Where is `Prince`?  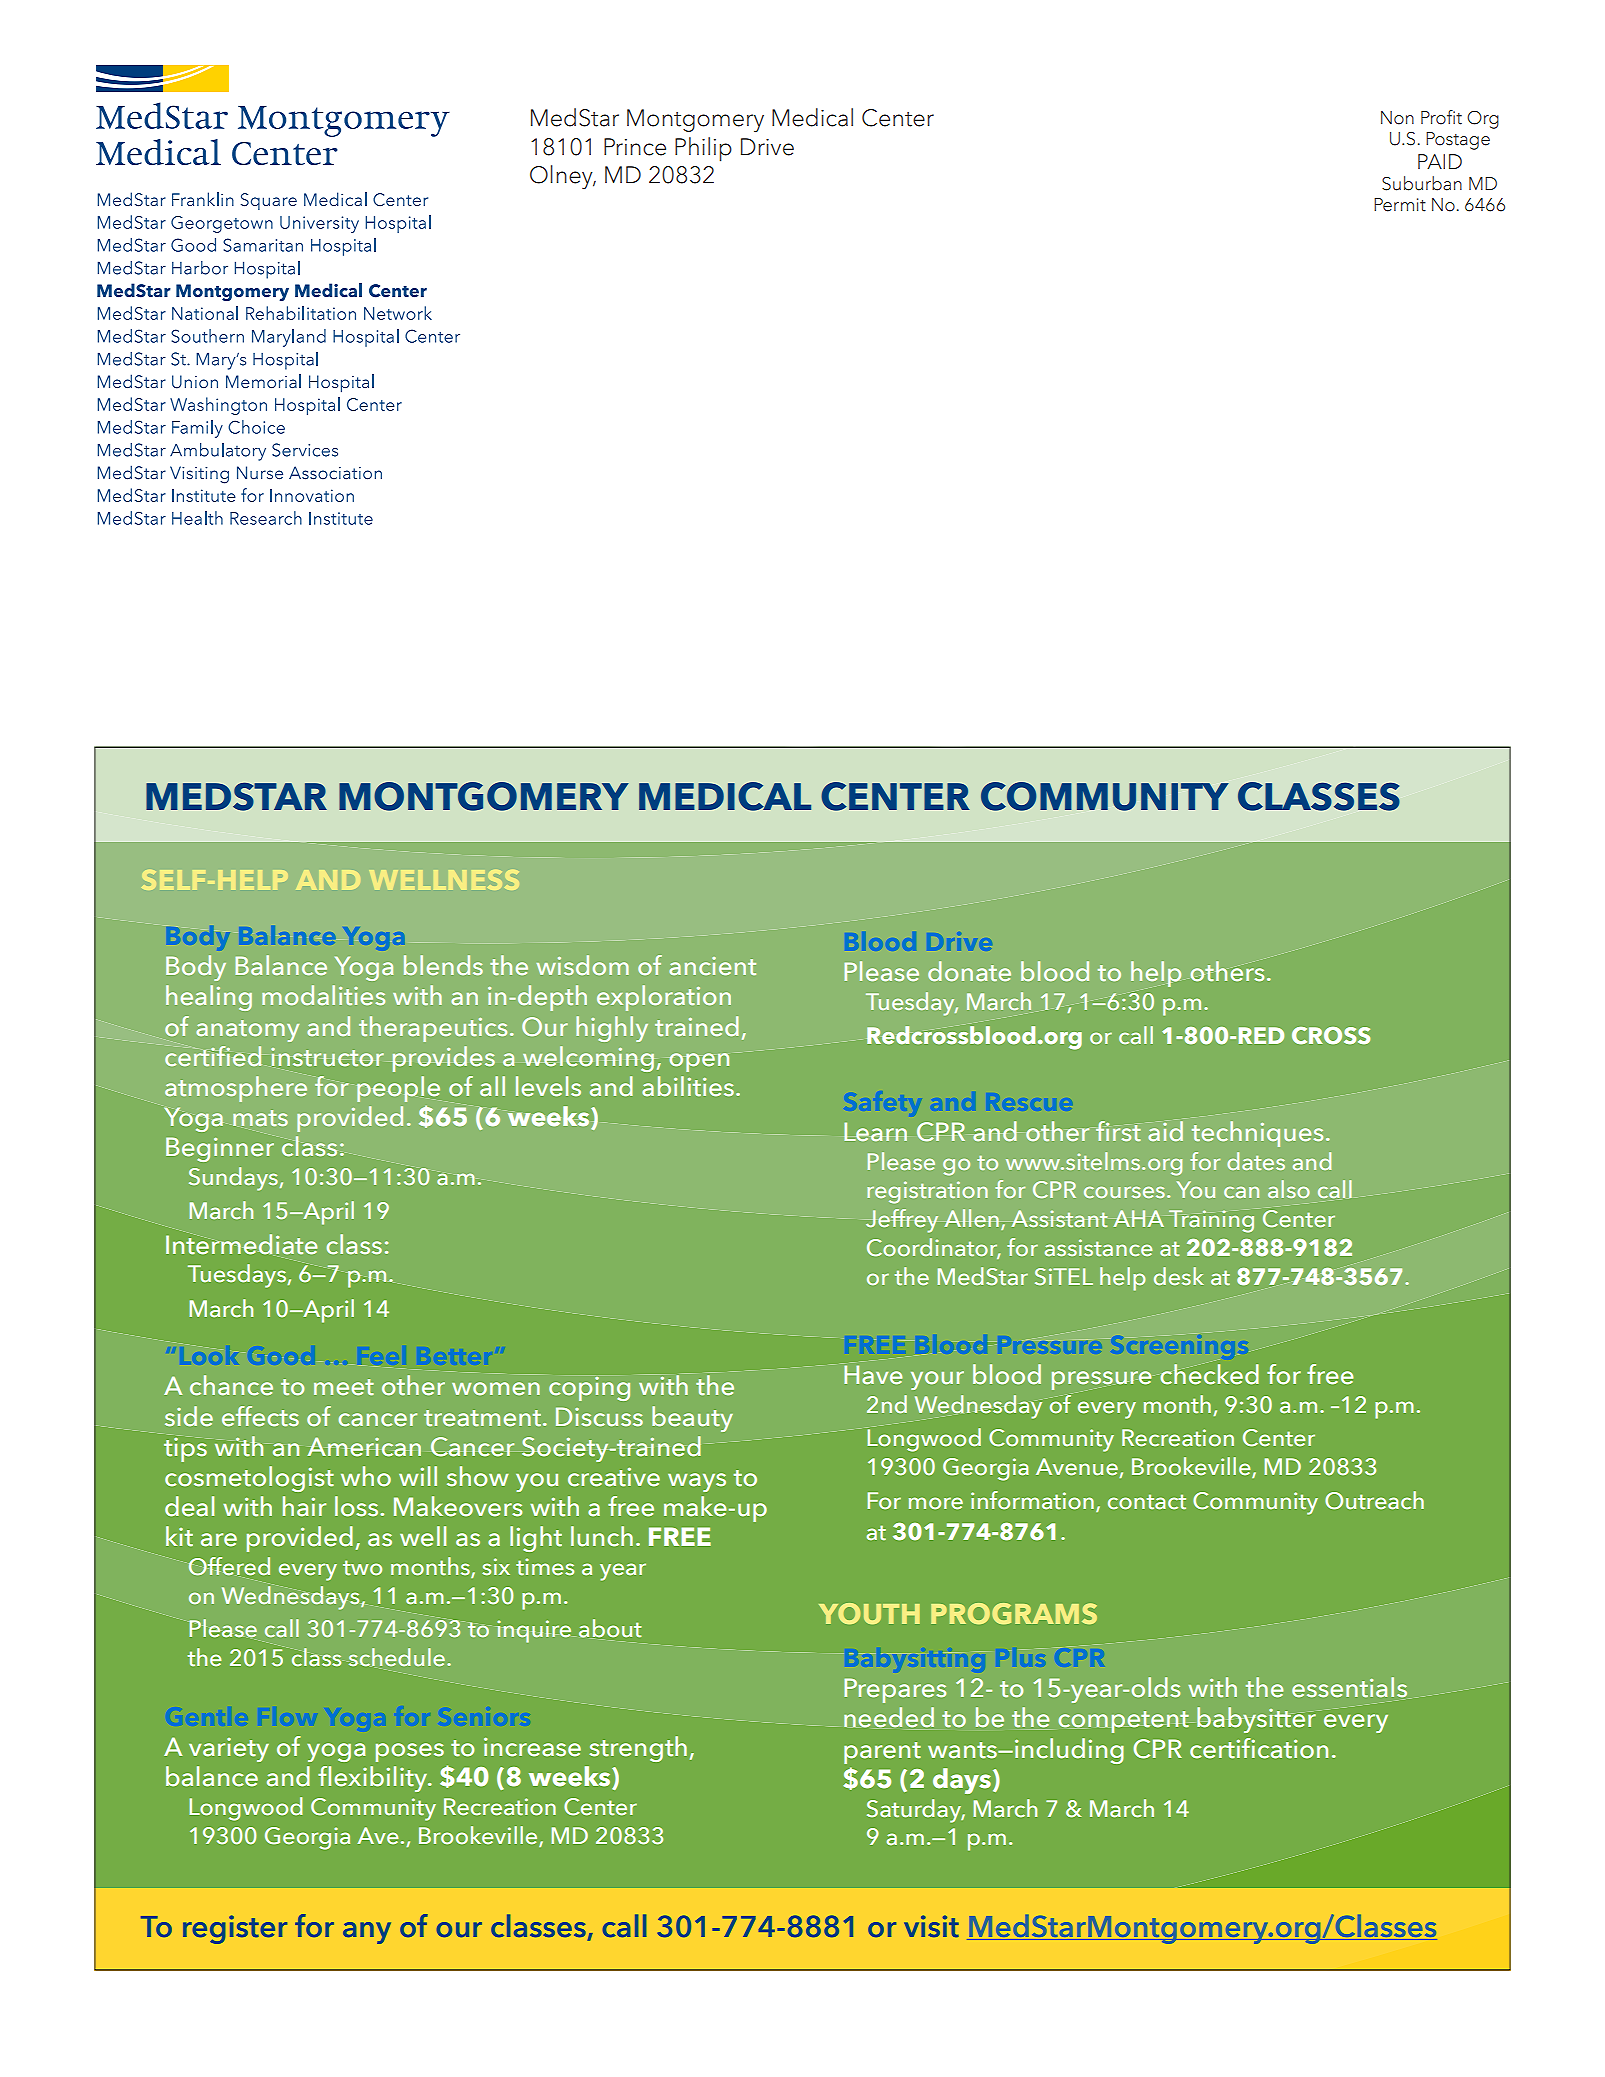 Prince is located at coordinates (635, 147).
